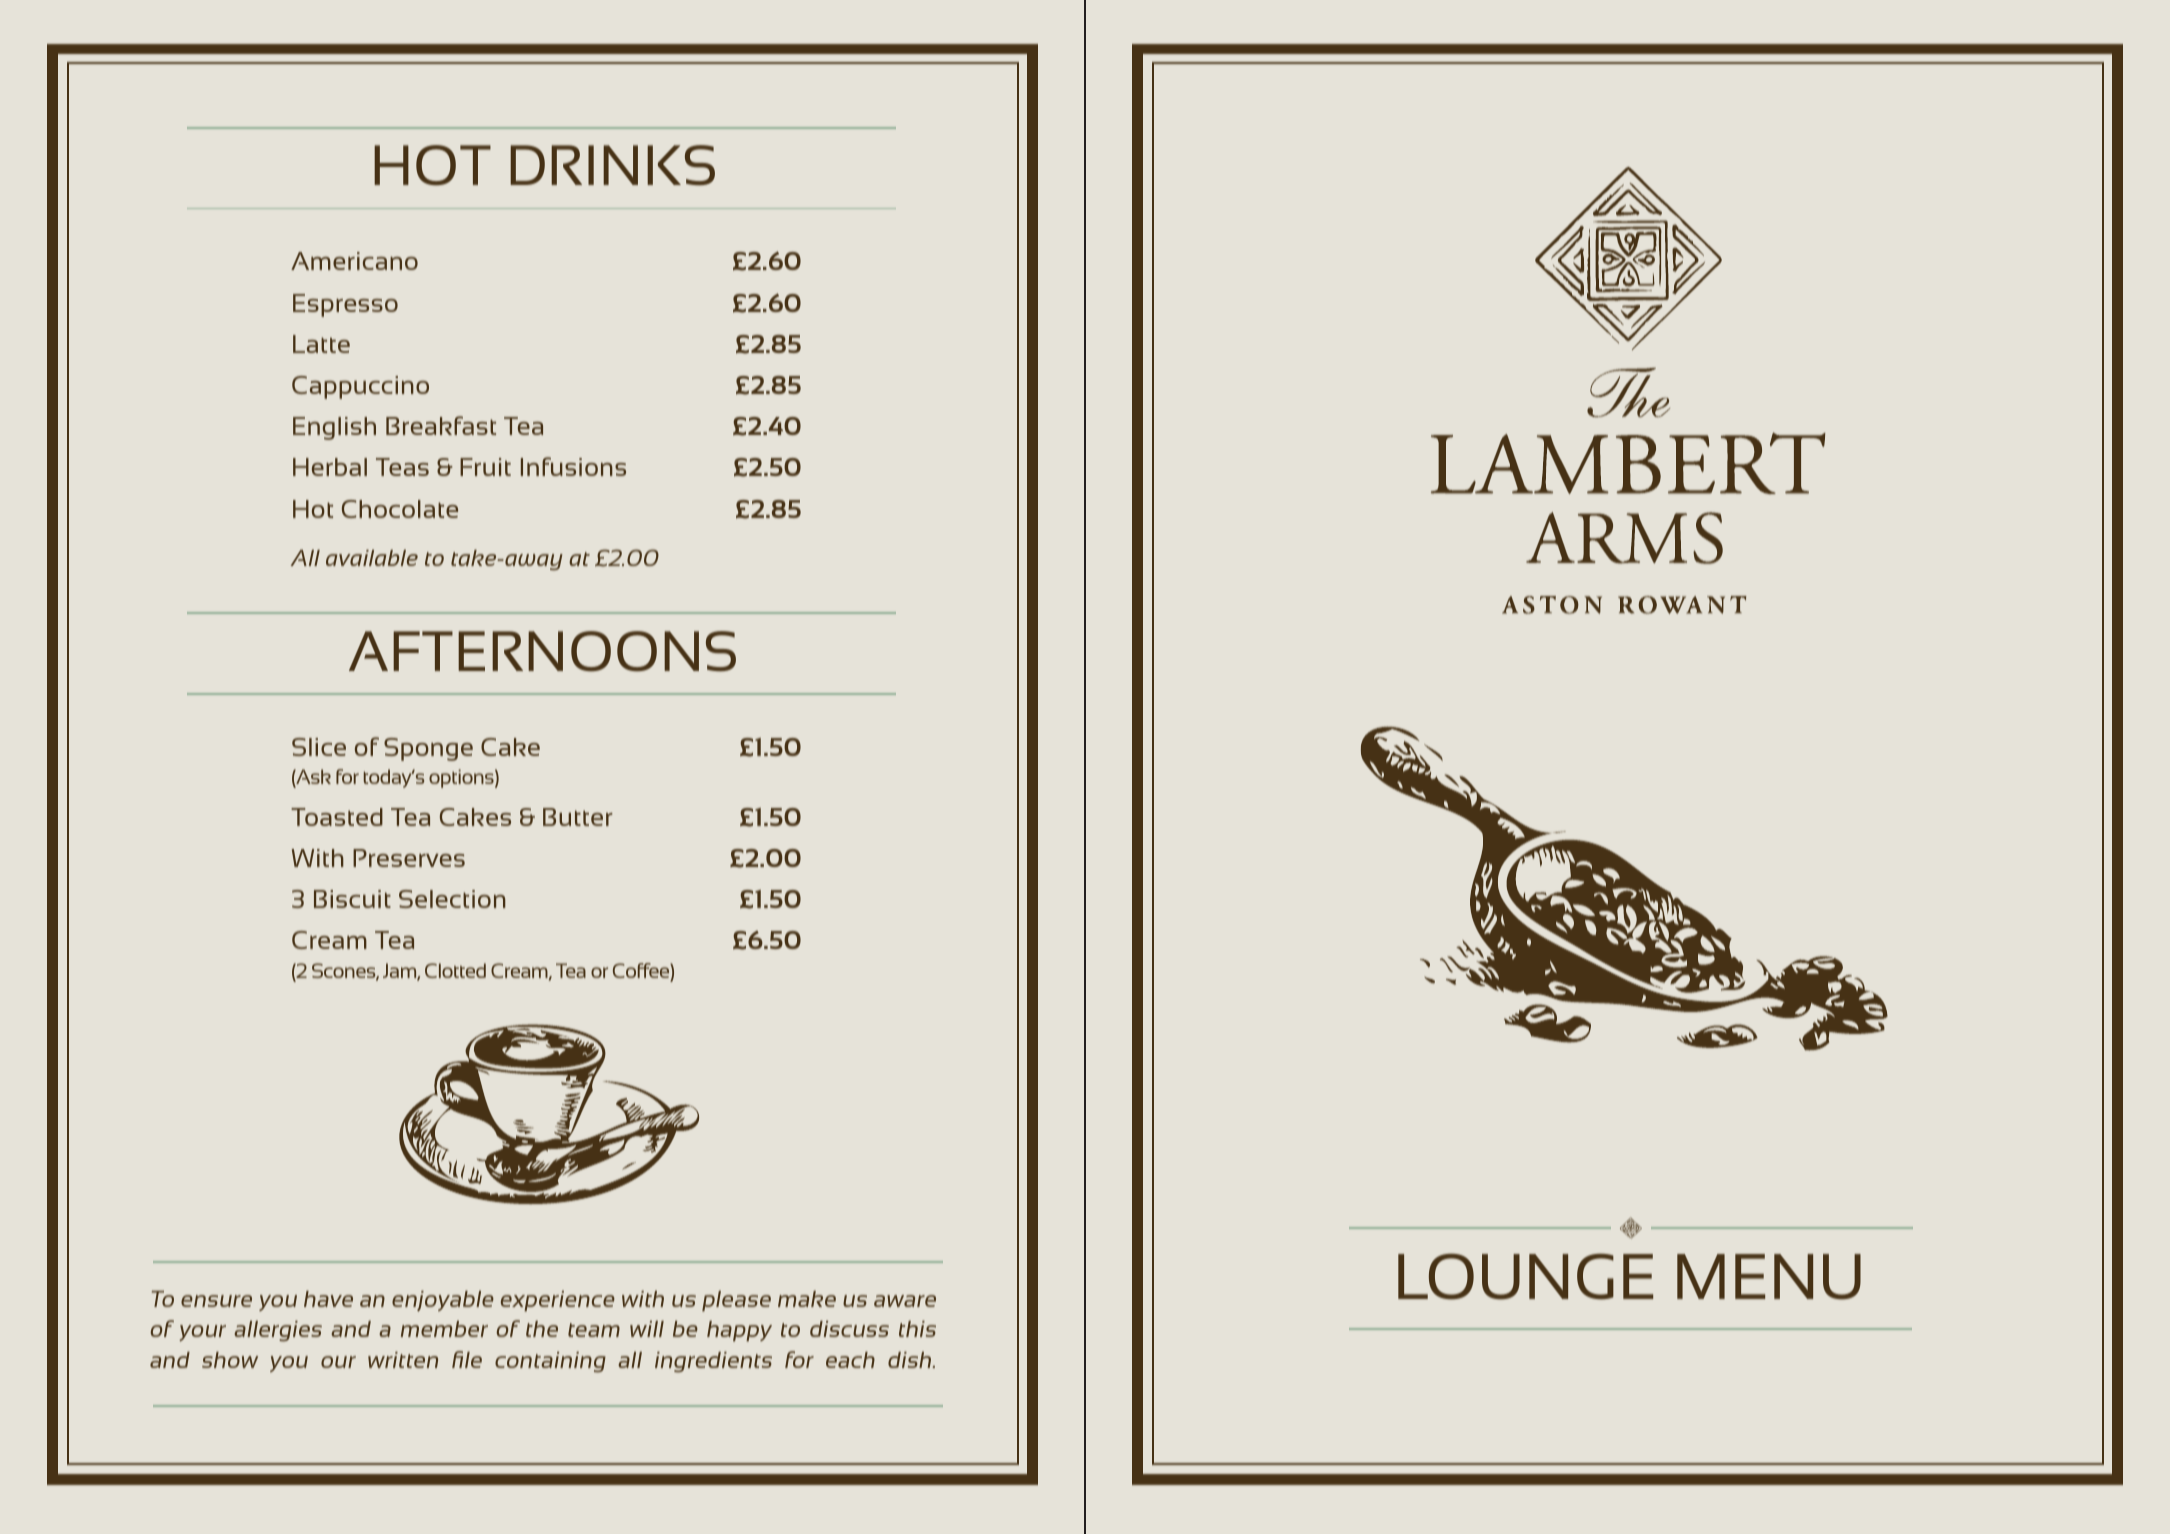 The width and height of the screenshot is (2170, 1534). Describe the element at coordinates (485, 467) in the screenshot. I see `Fruit` at that location.
